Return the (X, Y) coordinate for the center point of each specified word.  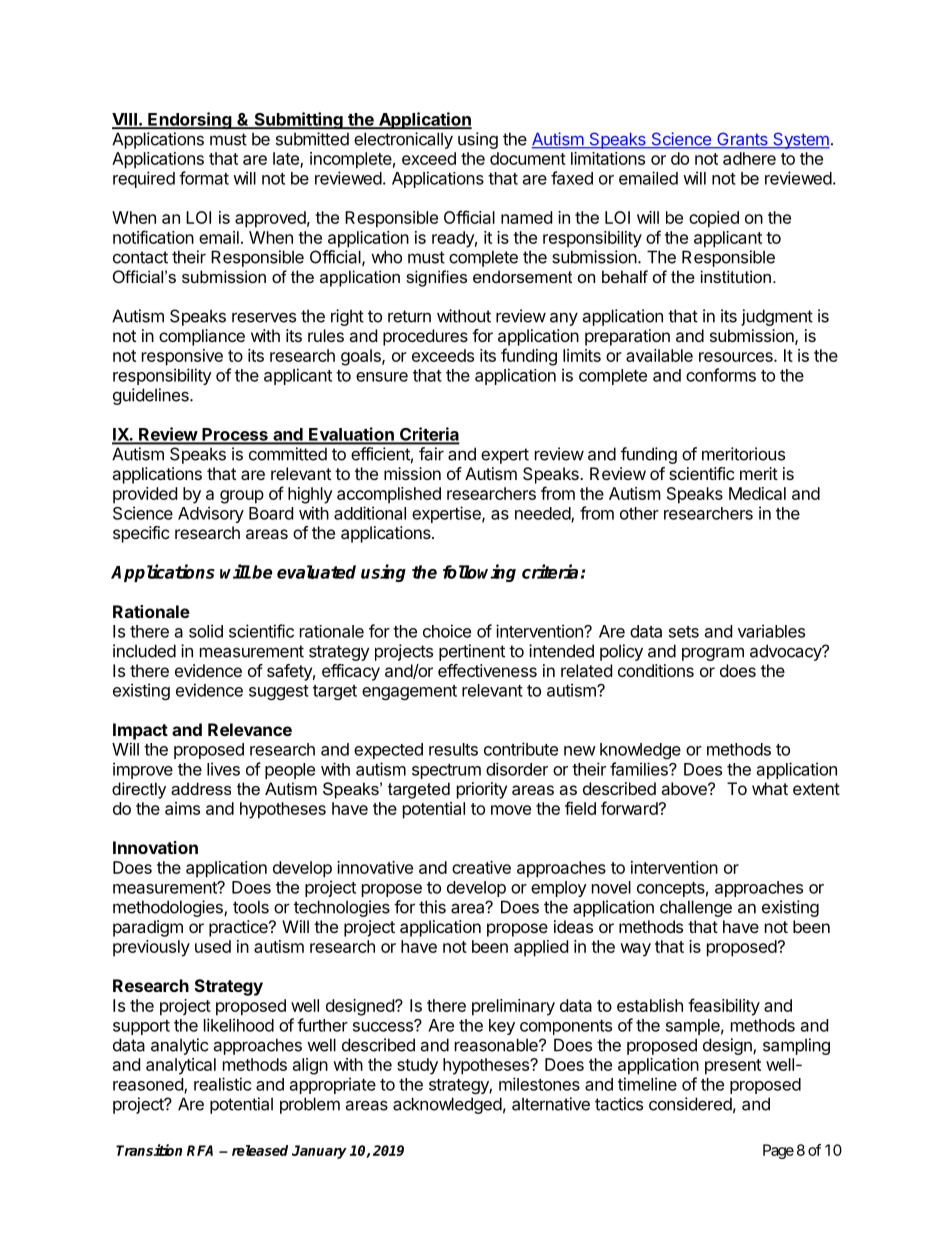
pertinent (472, 652)
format (204, 178)
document (528, 158)
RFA (200, 1150)
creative (481, 867)
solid (206, 631)
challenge (696, 908)
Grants (742, 140)
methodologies (169, 908)
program (713, 654)
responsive (182, 357)
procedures (425, 337)
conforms (721, 375)
